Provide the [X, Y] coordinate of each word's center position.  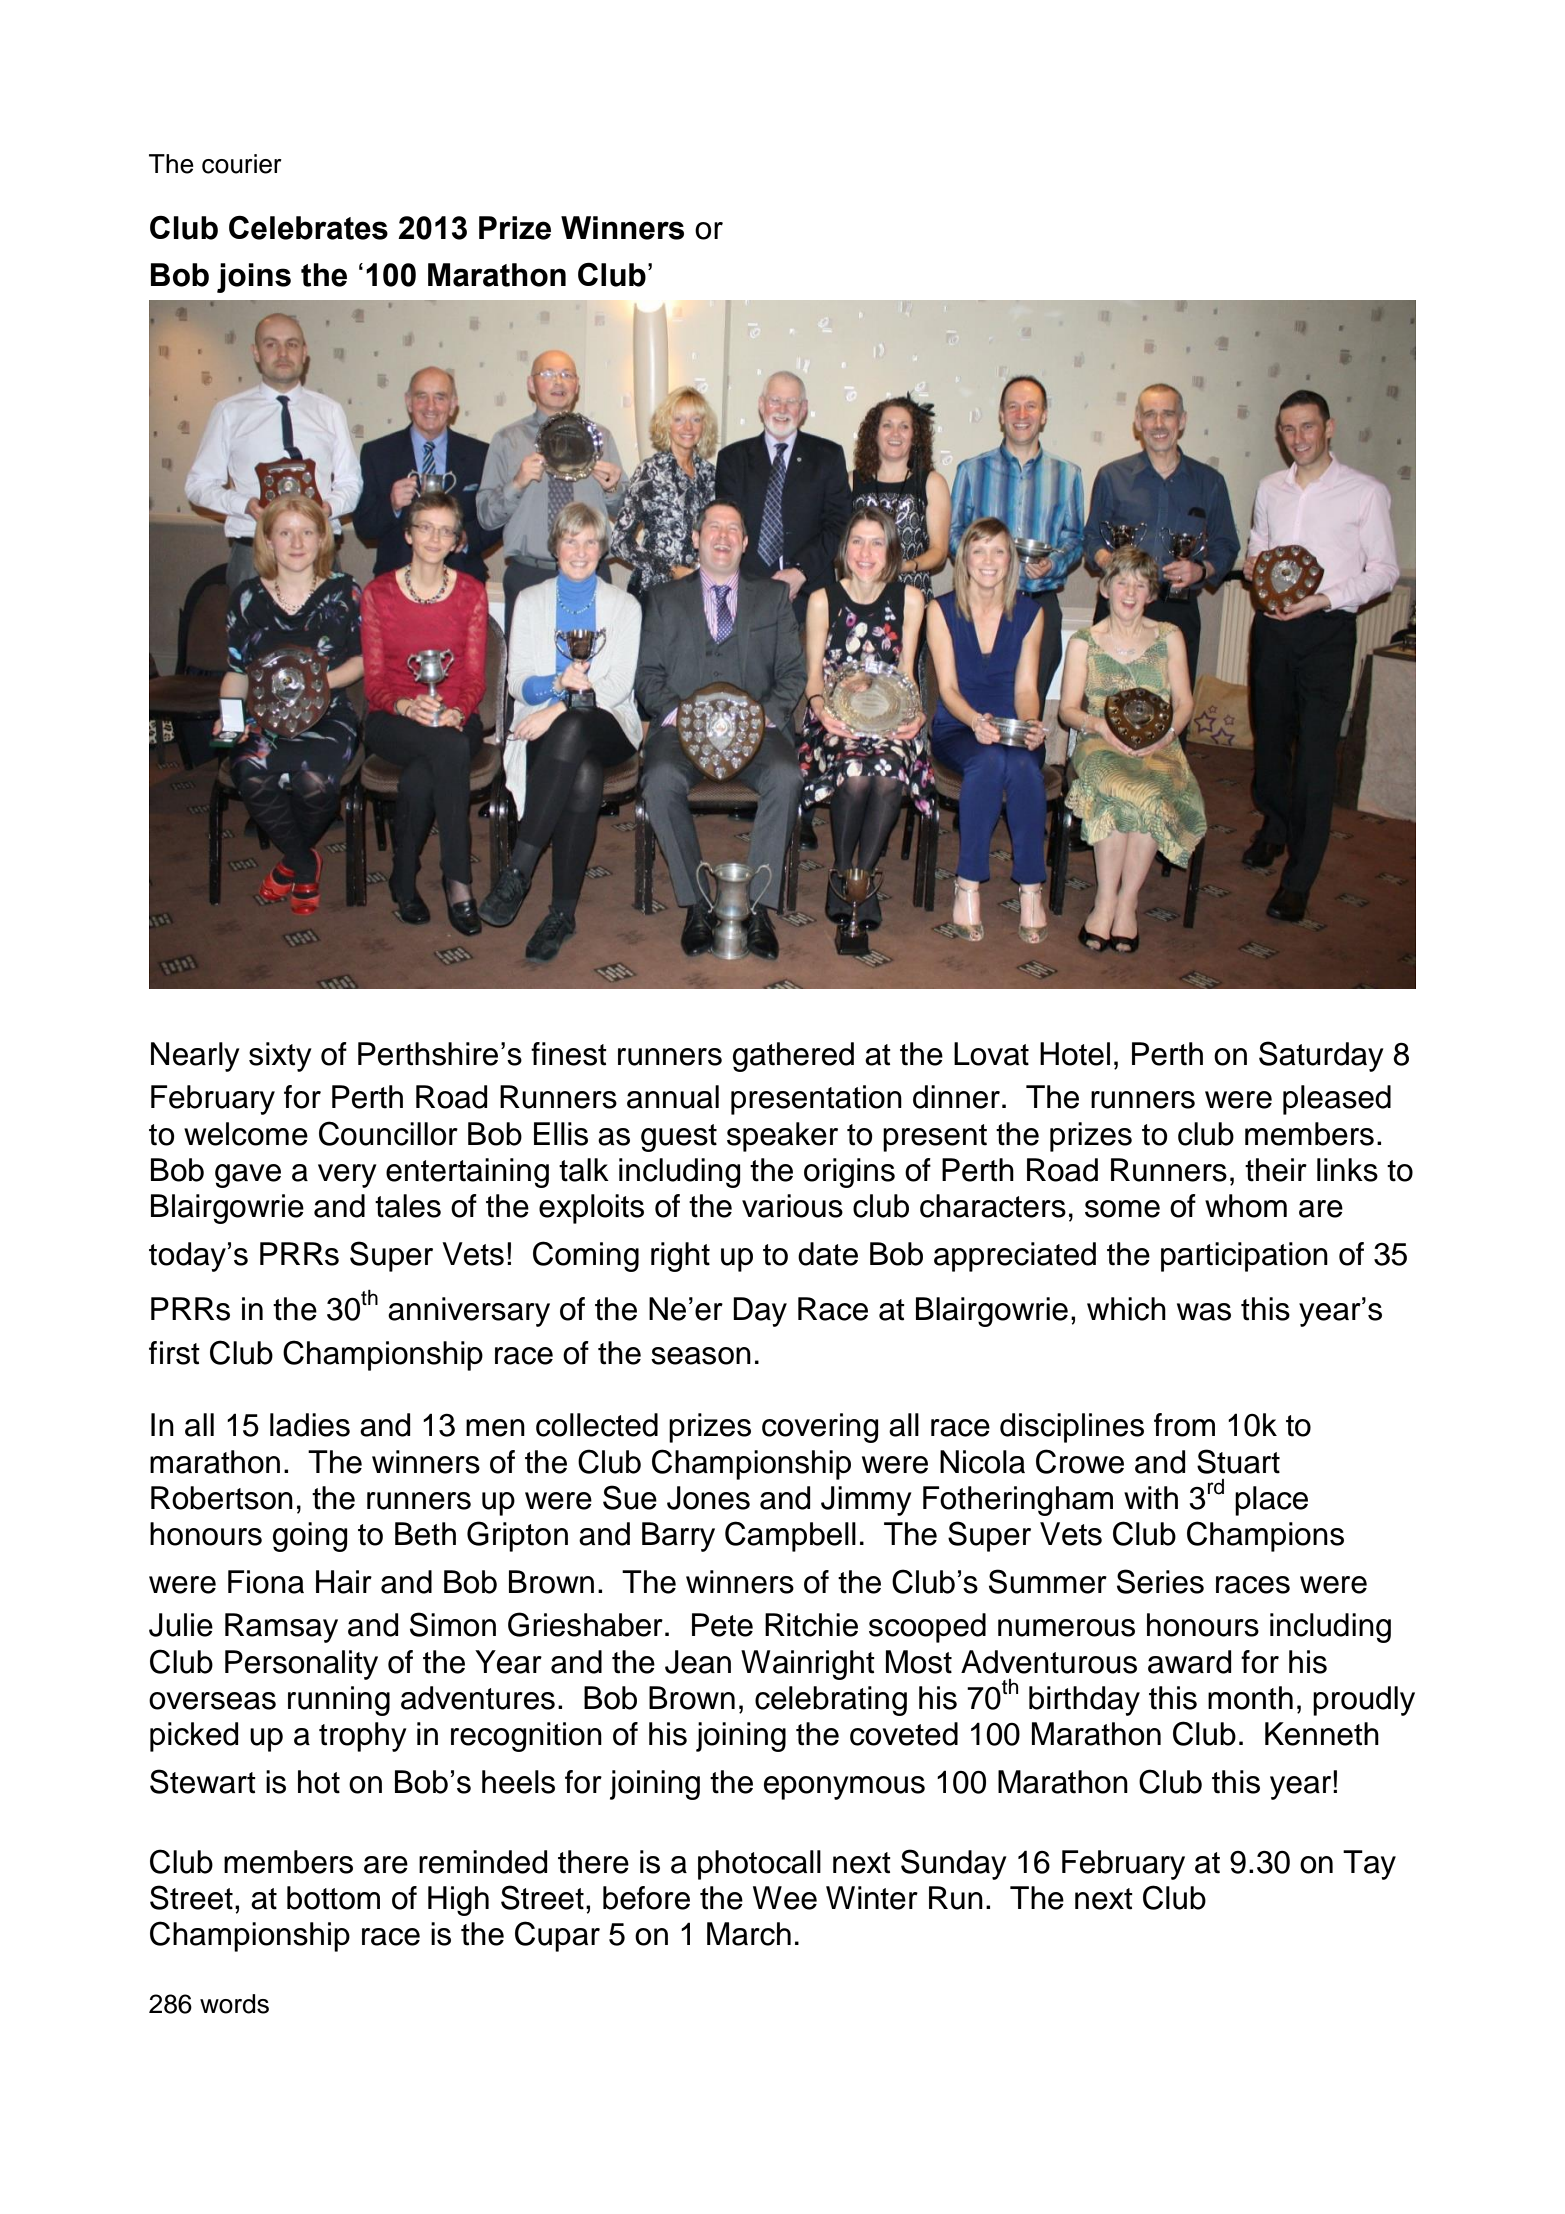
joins [254, 278]
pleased [1337, 1100]
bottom [333, 1898]
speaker [782, 1137]
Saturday [1321, 1056]
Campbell [790, 1536]
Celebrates [308, 228]
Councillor [388, 1133]
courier [242, 164]
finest [569, 1054]
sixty [280, 1057]
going [310, 1537]
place [1271, 1501]
